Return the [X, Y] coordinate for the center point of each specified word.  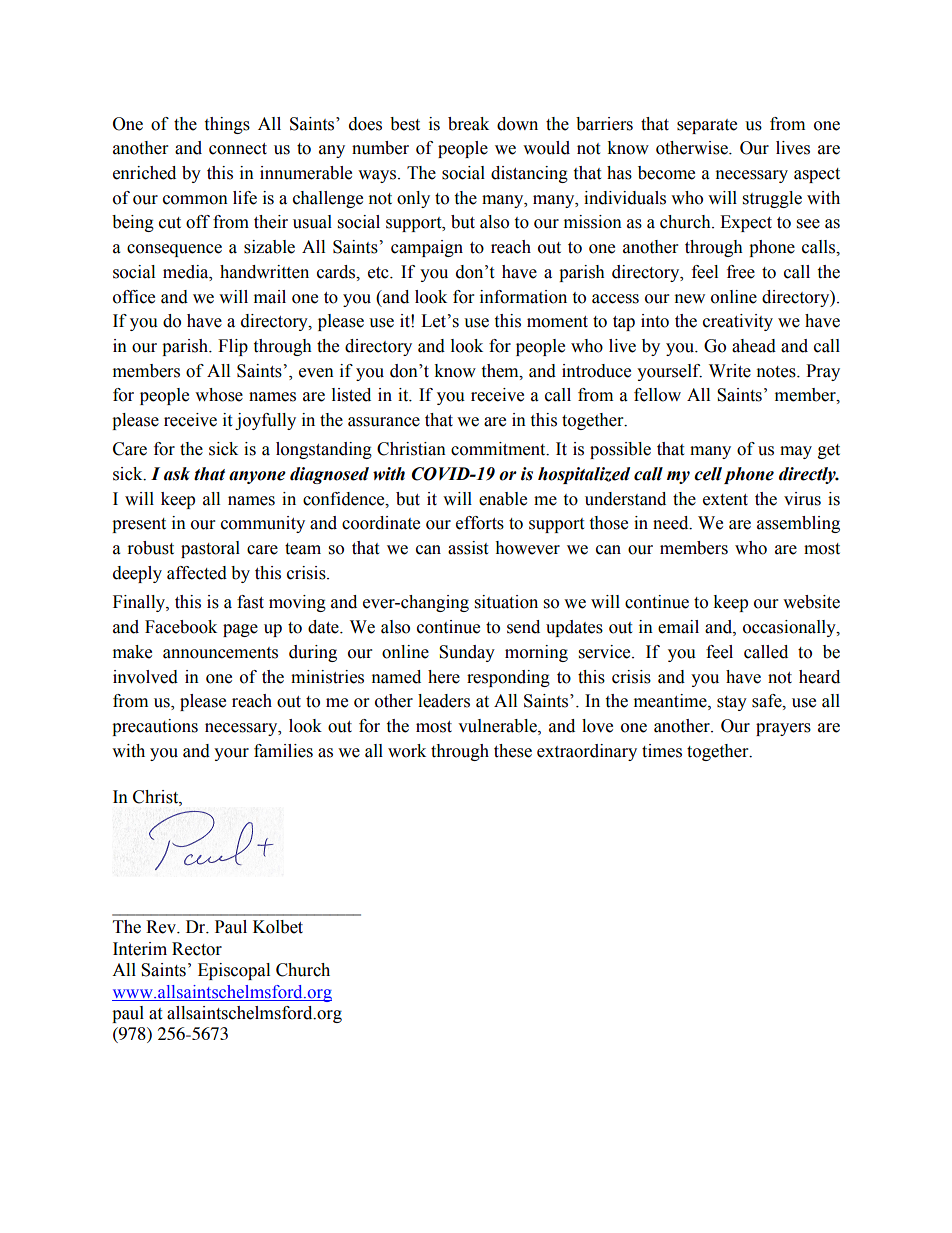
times [662, 751]
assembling [798, 524]
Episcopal [234, 971]
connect [238, 149]
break [468, 124]
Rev [162, 927]
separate [707, 126]
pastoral [210, 549]
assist [468, 548]
